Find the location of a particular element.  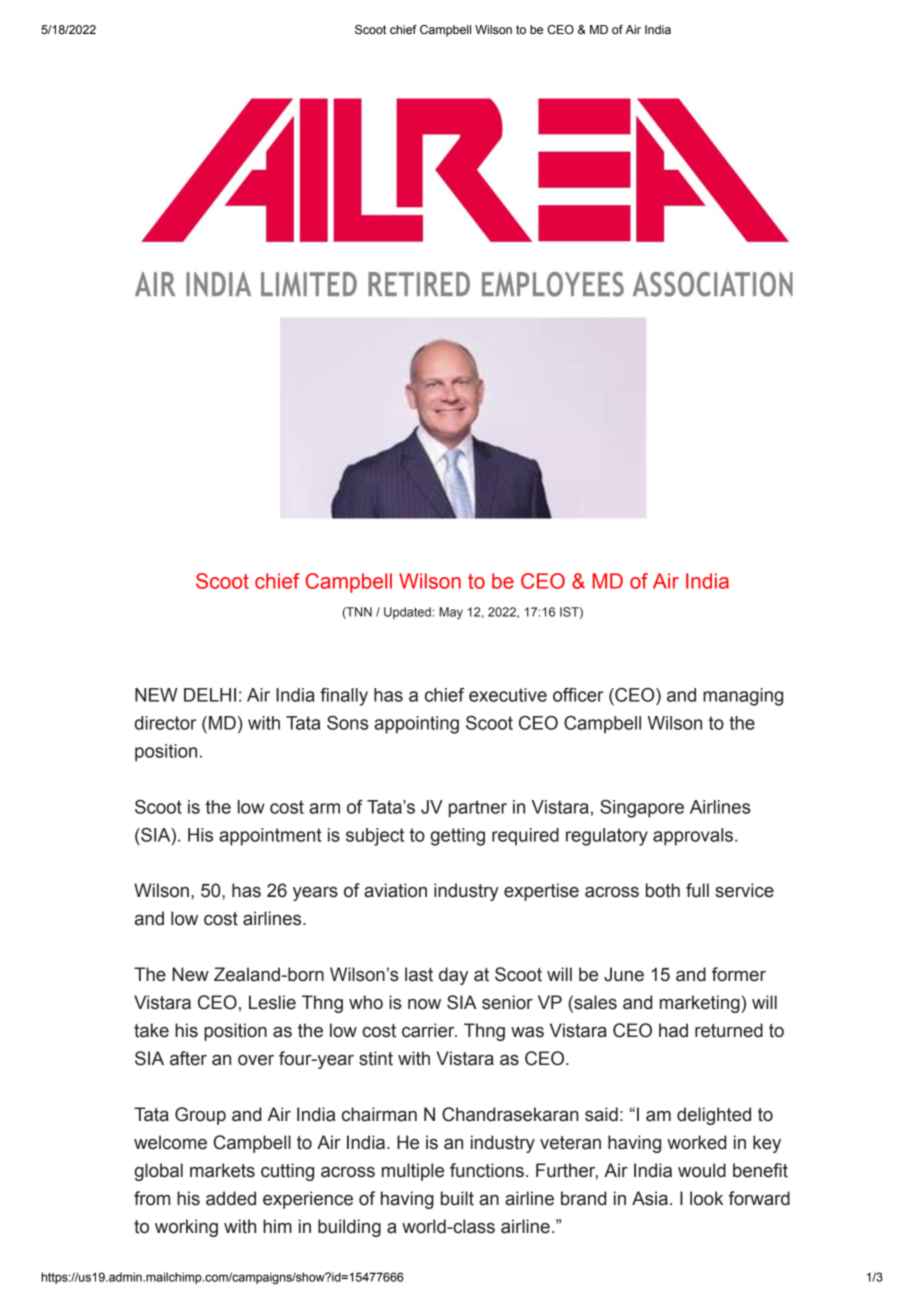

Leslie is located at coordinates (272, 1002).
